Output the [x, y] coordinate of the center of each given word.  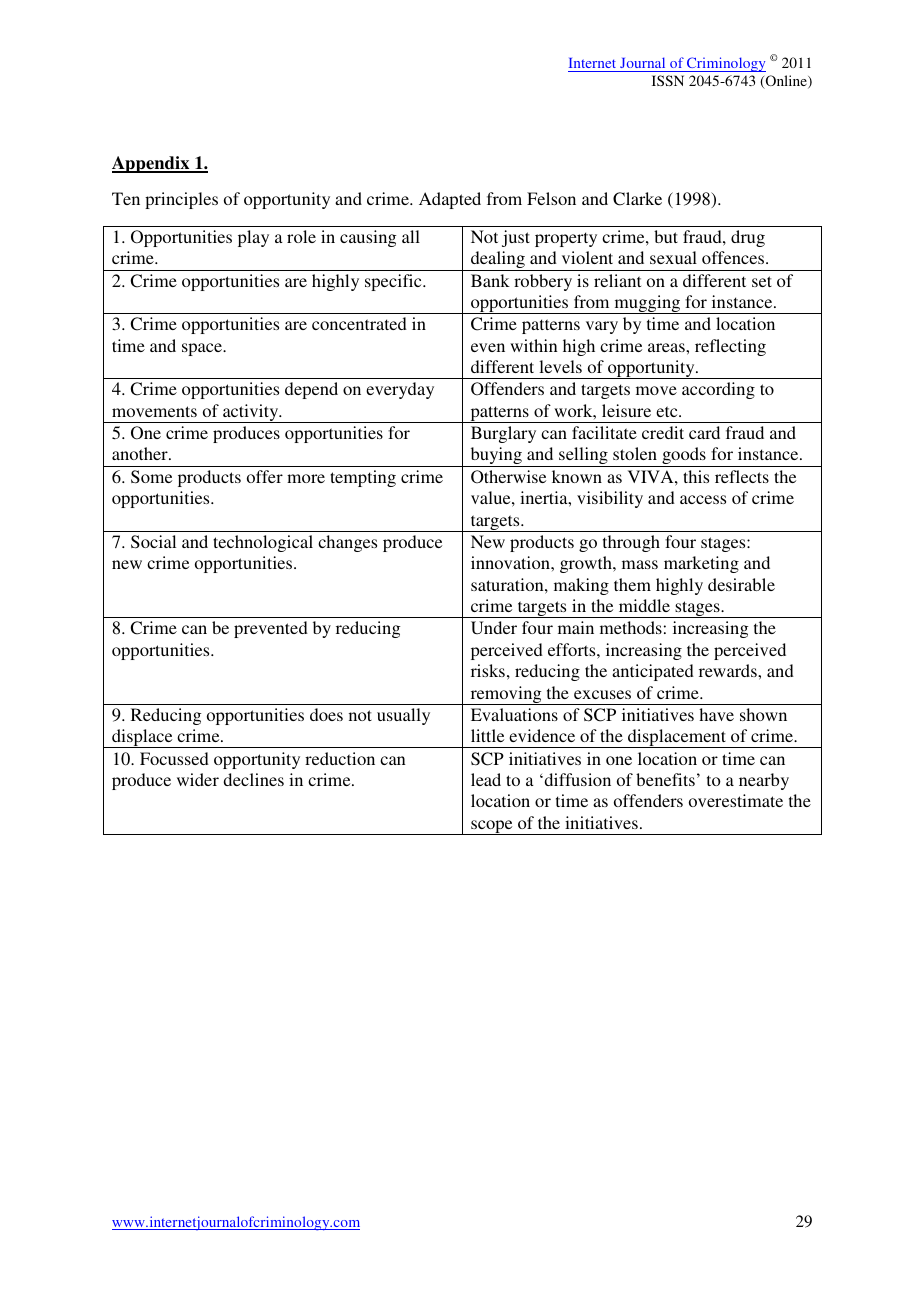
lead [486, 779]
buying [496, 457]
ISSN [668, 80]
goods [684, 457]
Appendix [152, 164]
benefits [665, 779]
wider [198, 779]
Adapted [450, 200]
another [141, 453]
